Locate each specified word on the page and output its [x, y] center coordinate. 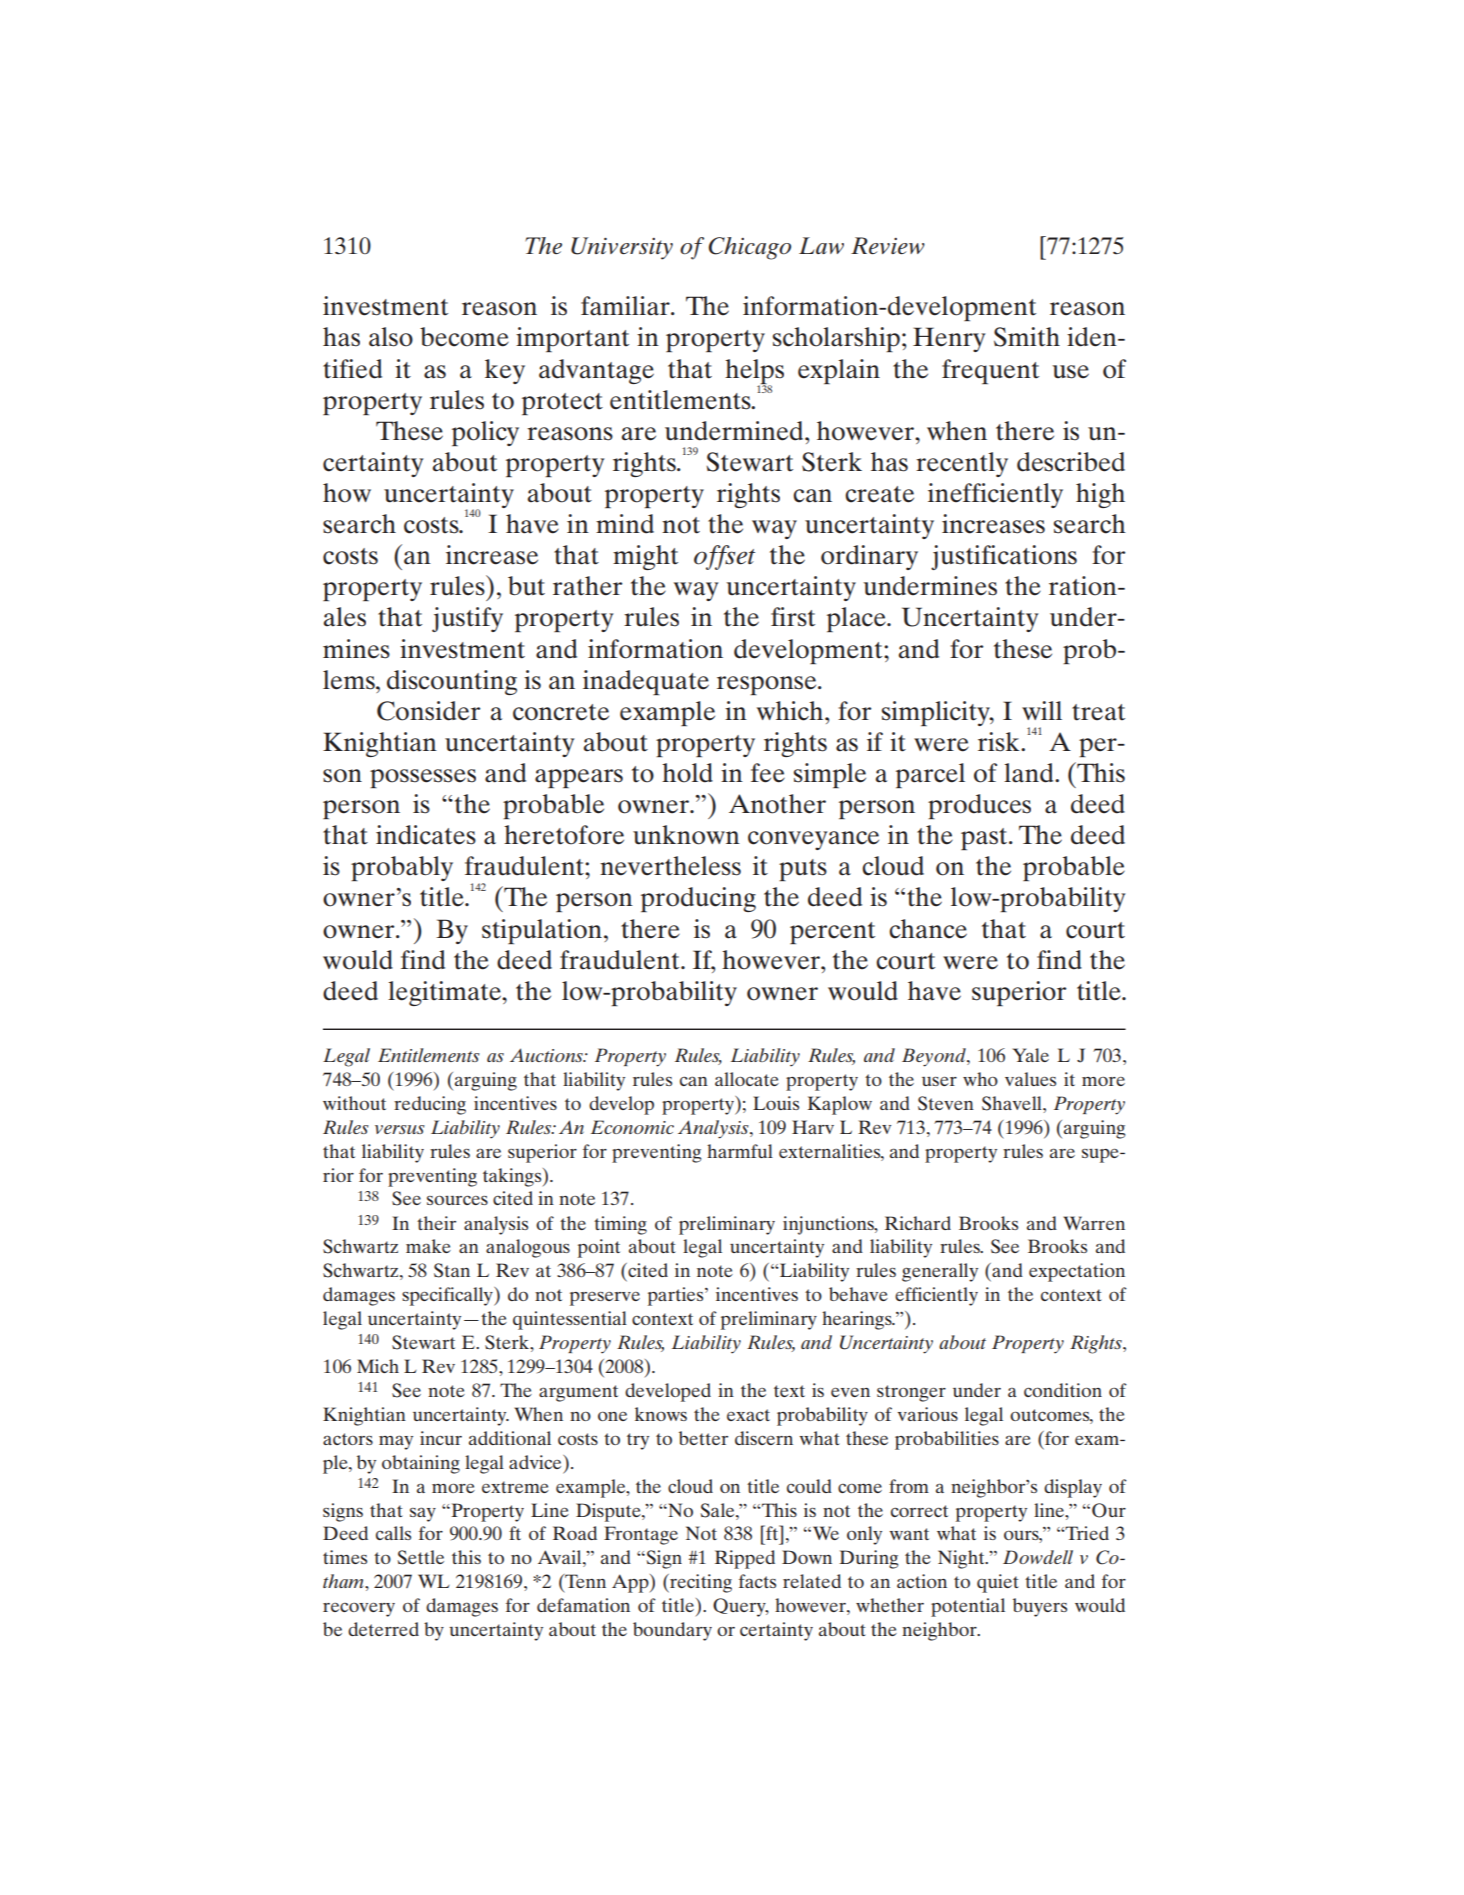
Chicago [749, 248]
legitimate [446, 993]
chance [928, 929]
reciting [700, 1583]
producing [698, 899]
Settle [420, 1557]
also [391, 337]
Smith [1027, 337]
